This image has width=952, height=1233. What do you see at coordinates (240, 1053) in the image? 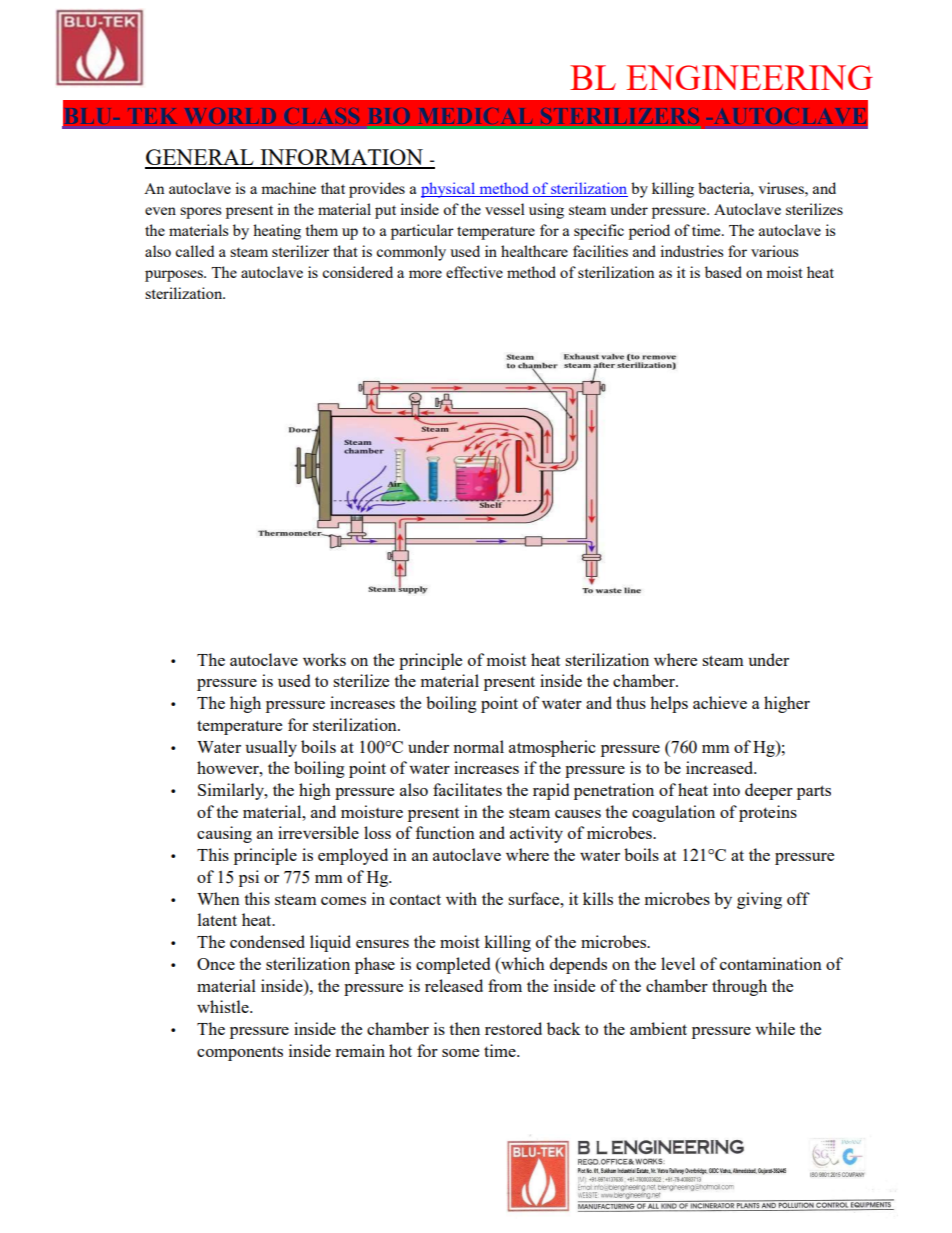
I see `components` at bounding box center [240, 1053].
